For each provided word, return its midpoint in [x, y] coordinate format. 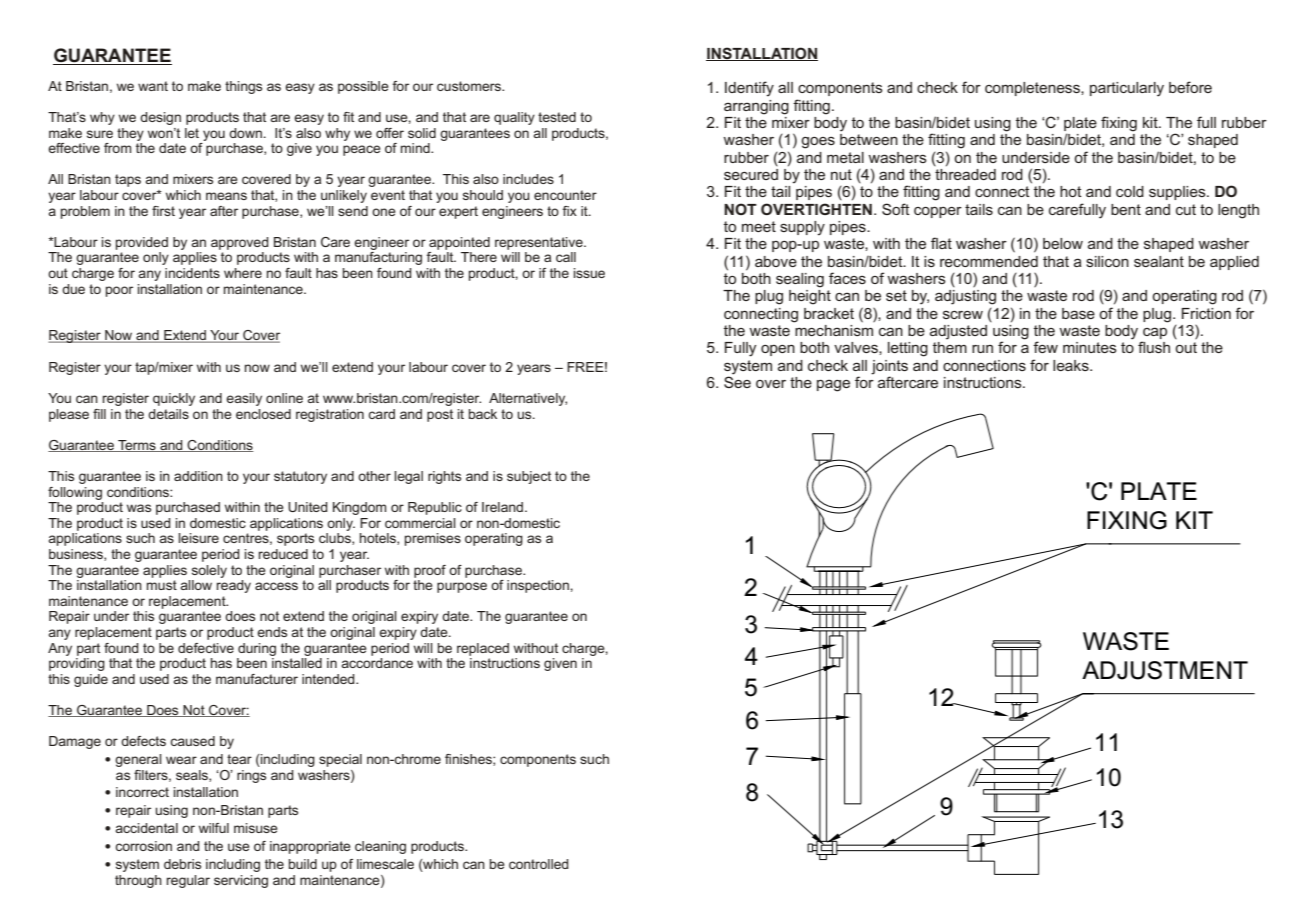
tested [557, 117]
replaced [483, 649]
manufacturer [257, 679]
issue [589, 273]
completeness [1033, 89]
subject [529, 477]
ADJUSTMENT [1165, 670]
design [160, 118]
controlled [539, 864]
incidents [192, 273]
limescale [385, 864]
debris [182, 864]
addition [198, 476]
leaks [1072, 365]
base [1078, 313]
